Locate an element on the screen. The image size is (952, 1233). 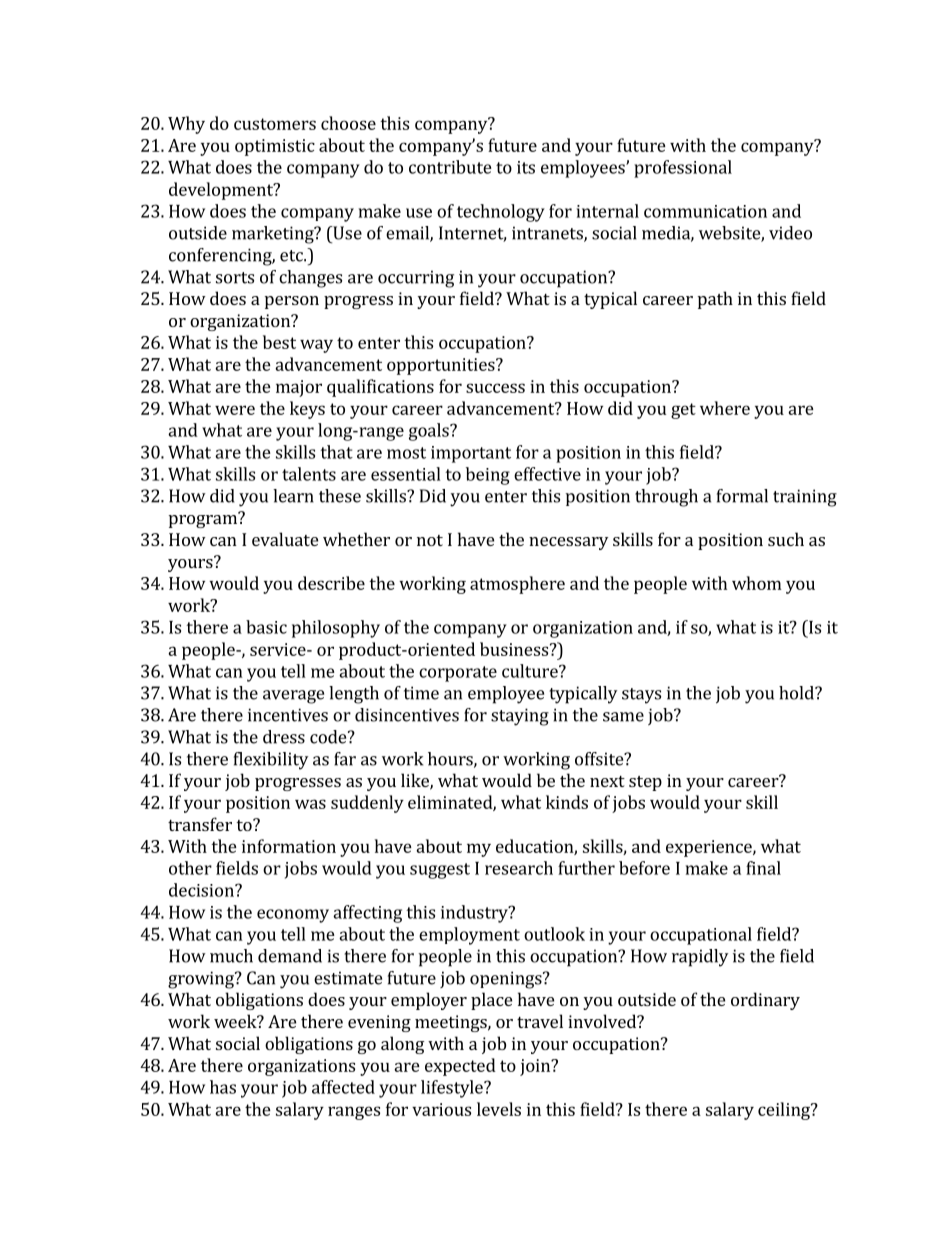
optimistic is located at coordinates (275, 147).
